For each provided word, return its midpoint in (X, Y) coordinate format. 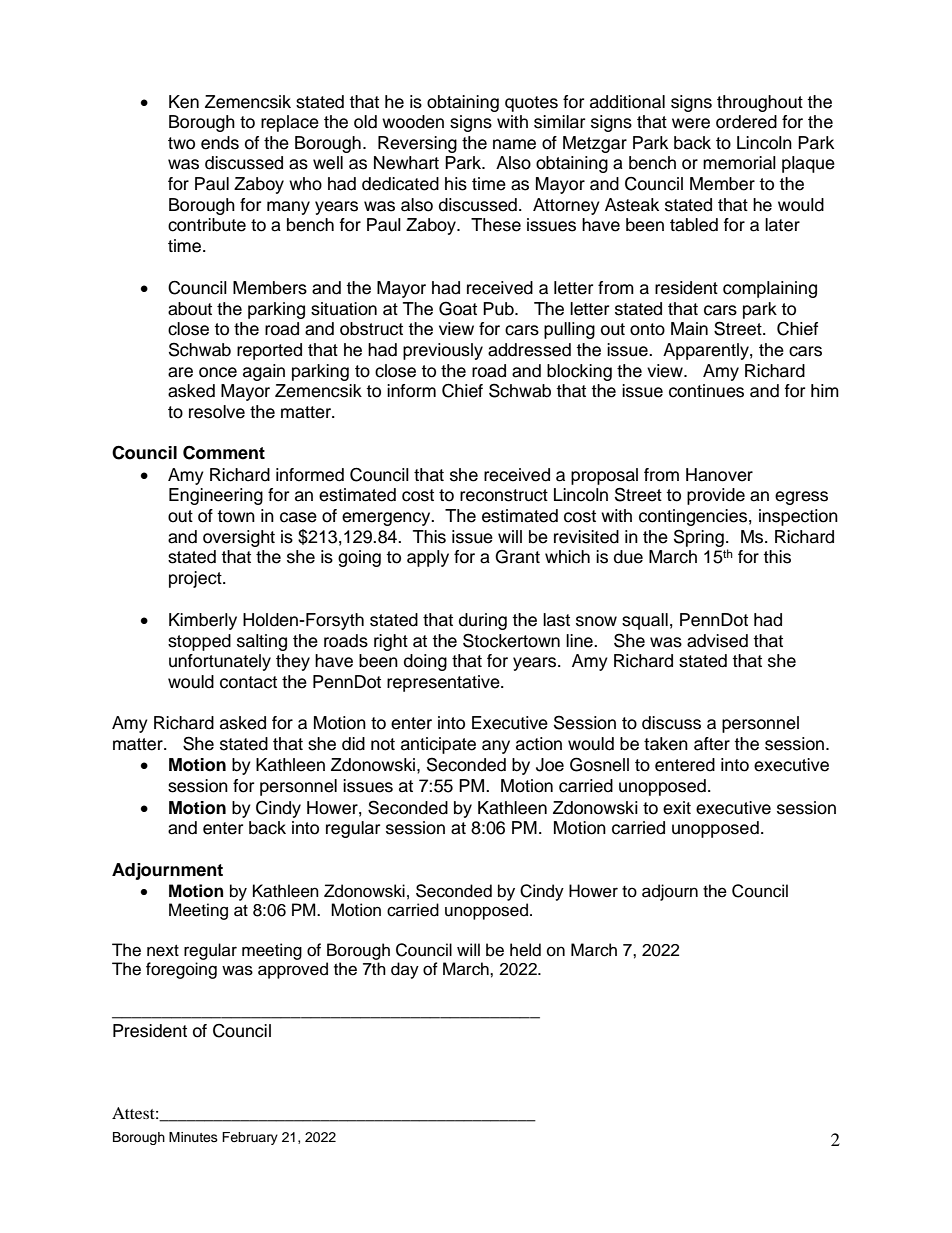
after (712, 744)
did (353, 744)
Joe (550, 765)
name (514, 144)
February (250, 1138)
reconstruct (504, 495)
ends (220, 143)
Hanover (719, 475)
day (405, 970)
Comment (224, 452)
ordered (746, 122)
